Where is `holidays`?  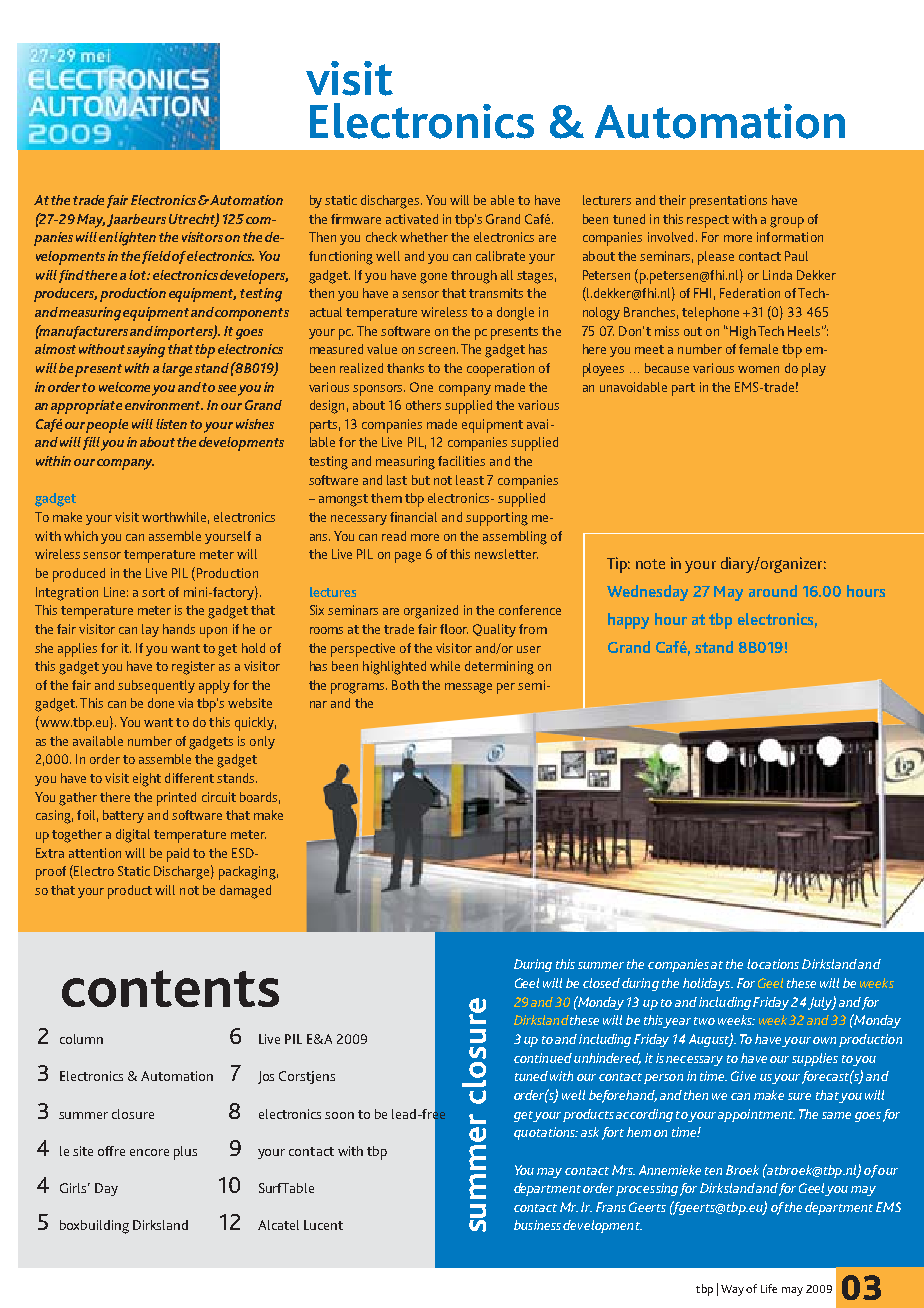 holidays is located at coordinates (707, 984).
